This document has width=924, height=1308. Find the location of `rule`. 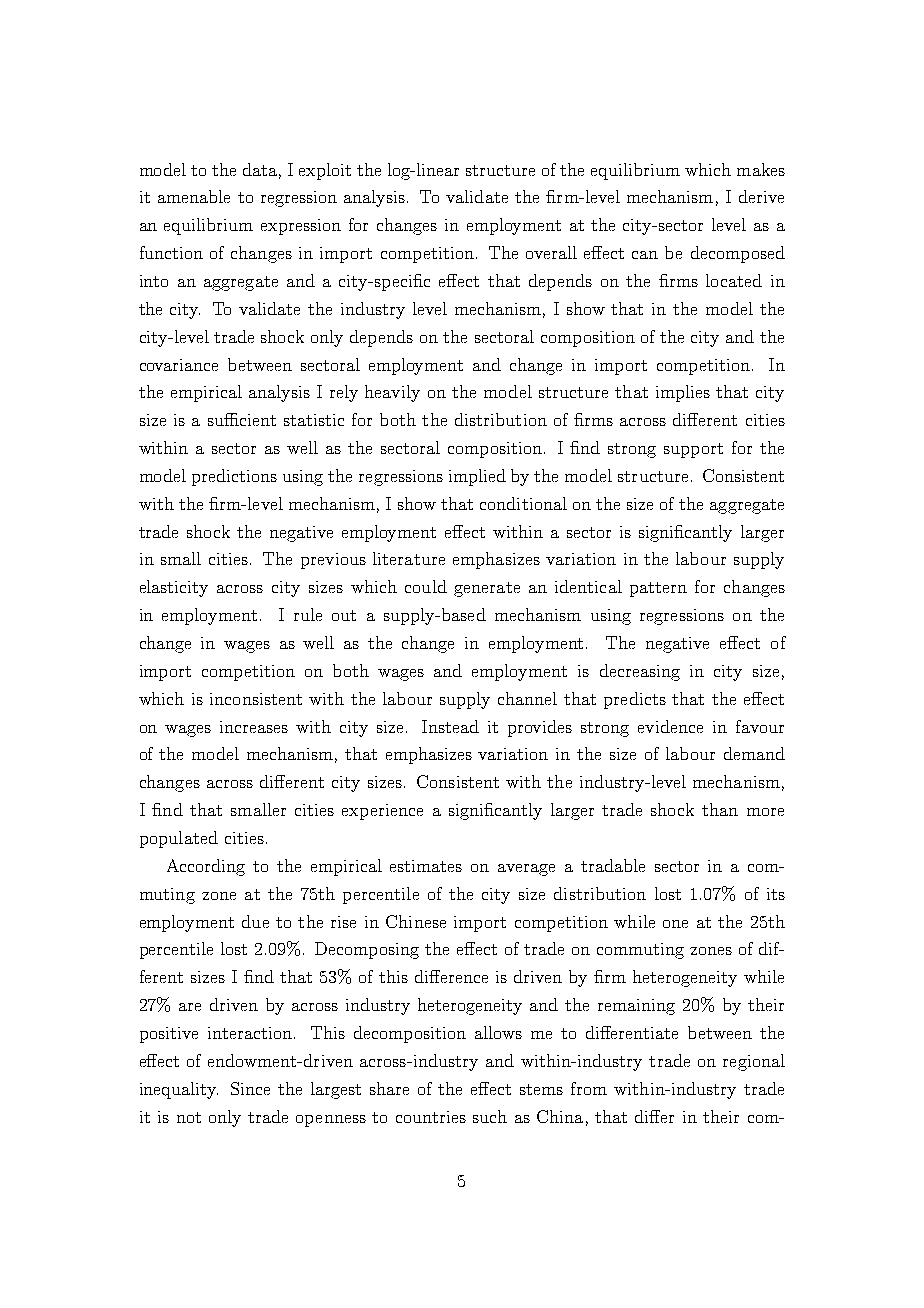

rule is located at coordinates (308, 614).
